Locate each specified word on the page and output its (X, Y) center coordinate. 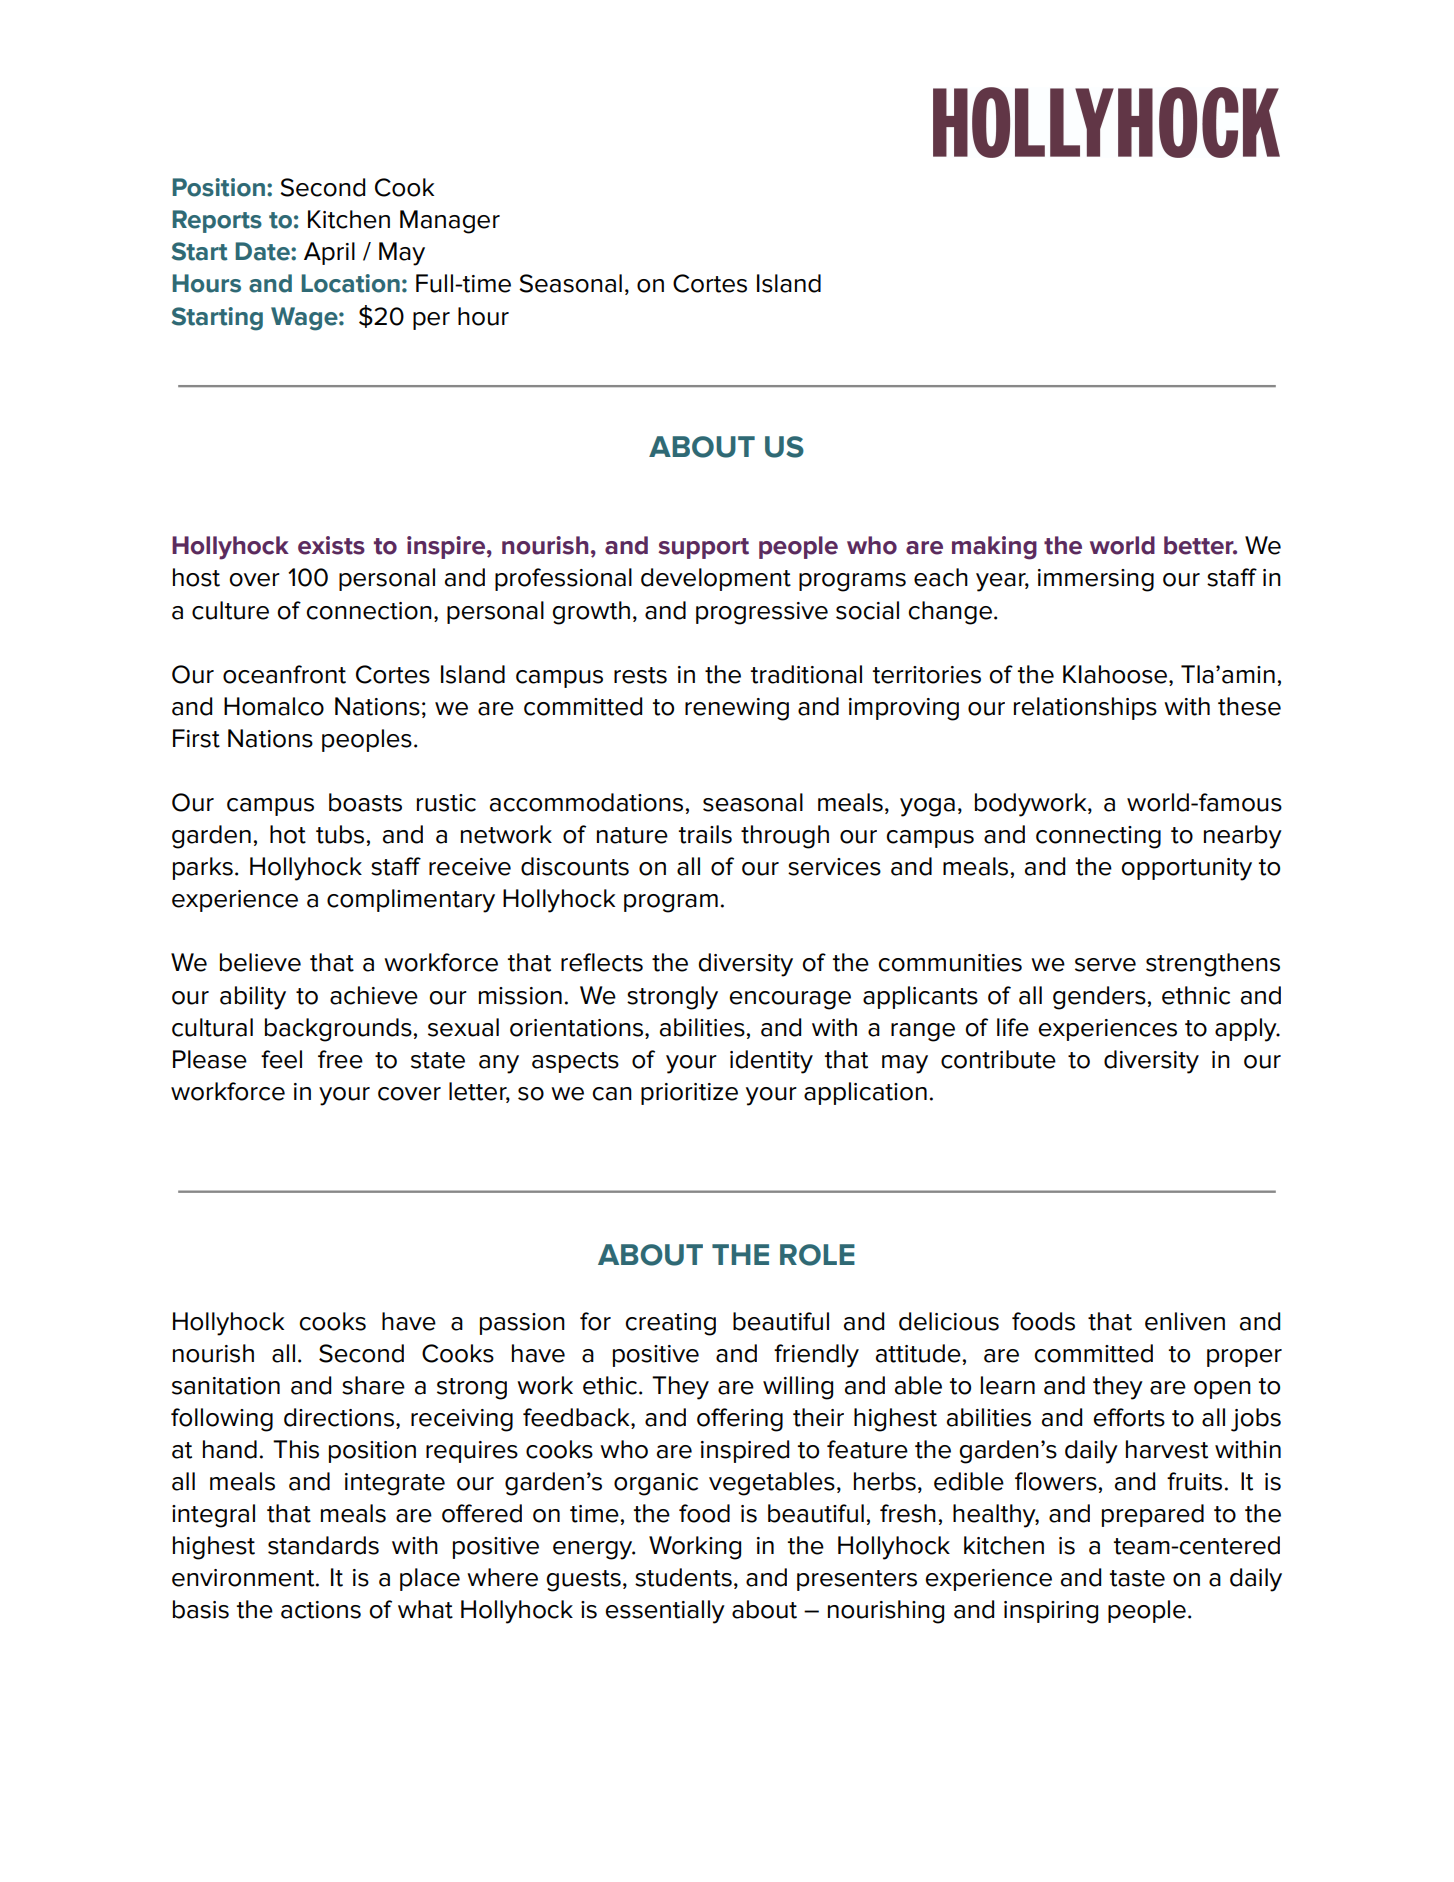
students (683, 1577)
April (329, 253)
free (340, 1059)
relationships (1085, 708)
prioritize (689, 1094)
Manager (450, 222)
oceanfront (284, 674)
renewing (737, 709)
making (994, 548)
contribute (998, 1059)
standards (323, 1545)
